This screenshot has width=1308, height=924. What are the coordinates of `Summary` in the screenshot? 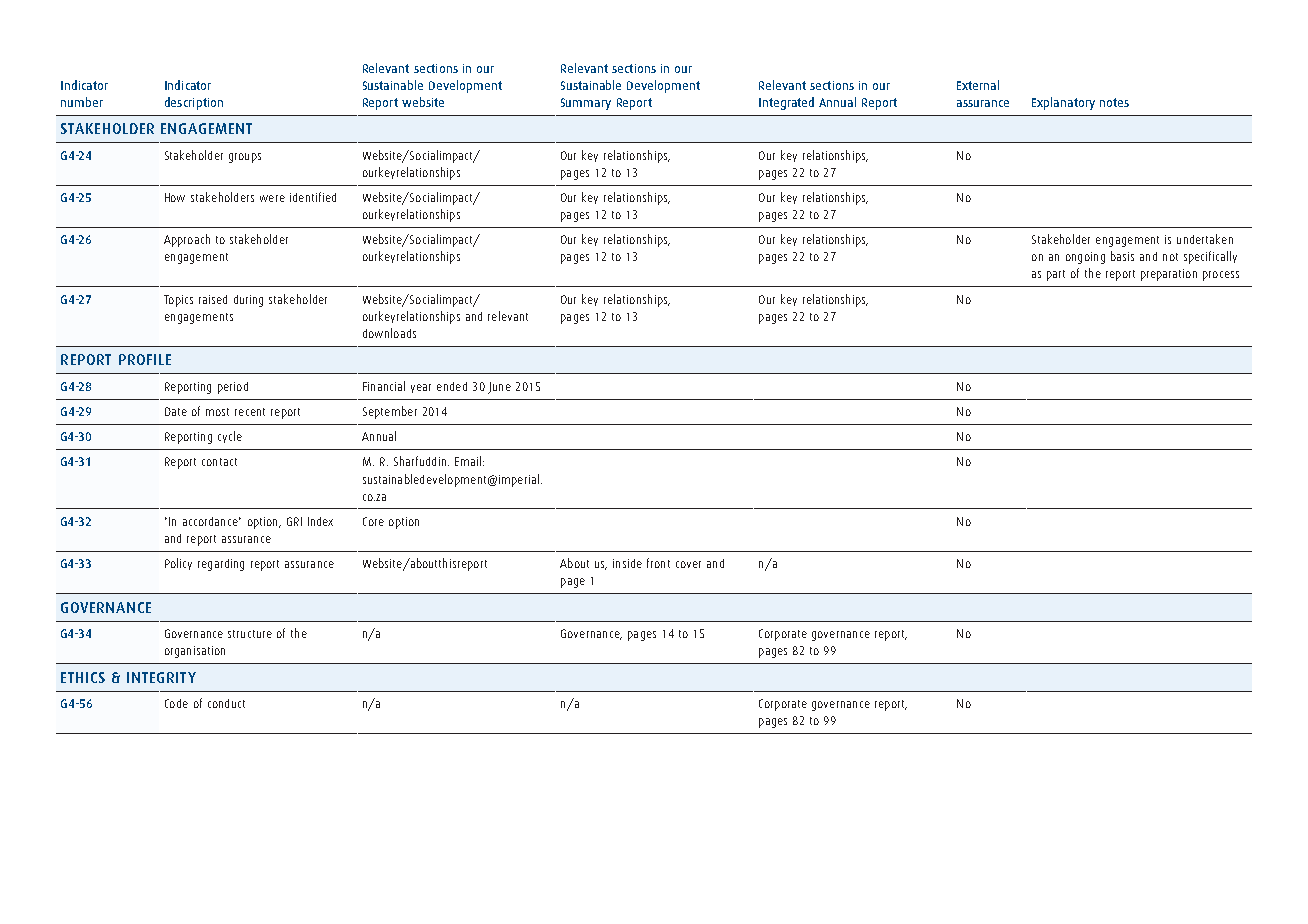 It's located at (586, 104).
